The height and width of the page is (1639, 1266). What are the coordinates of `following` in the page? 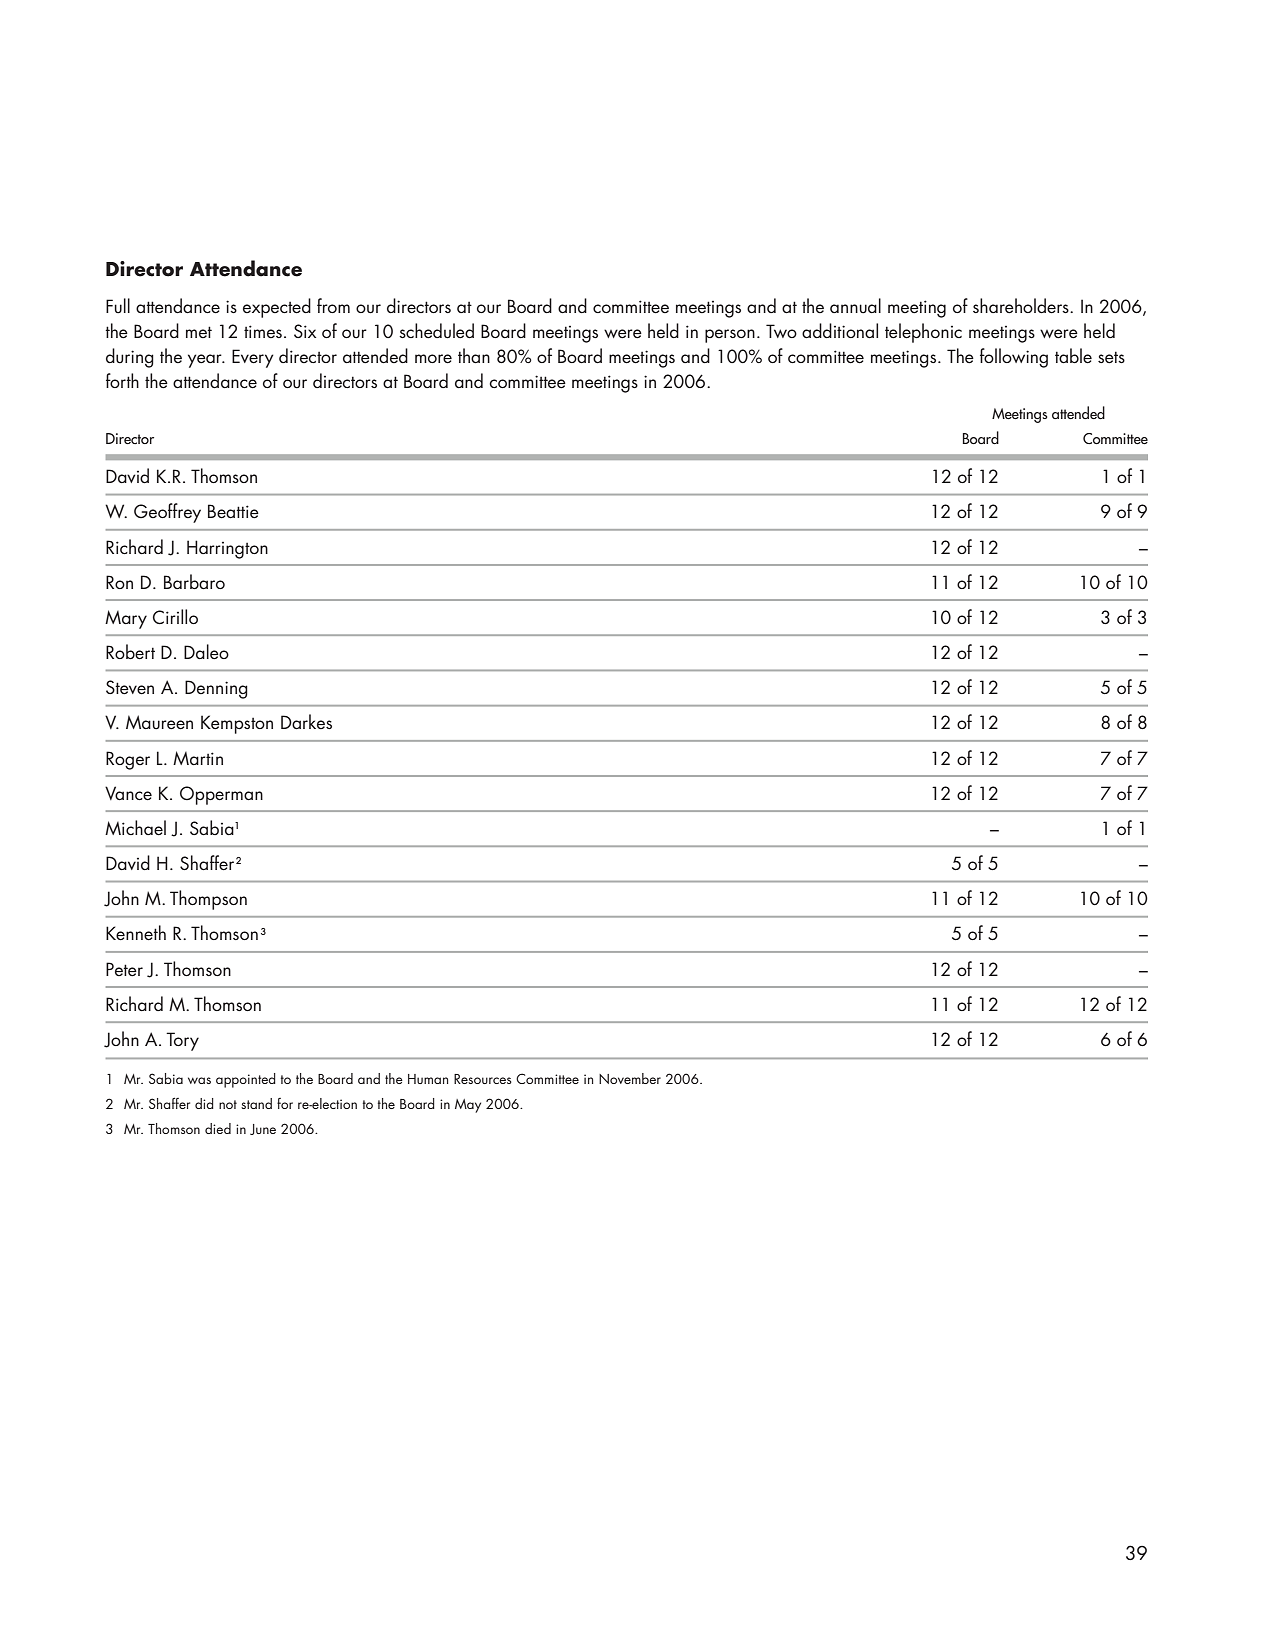 It's located at (1014, 358).
